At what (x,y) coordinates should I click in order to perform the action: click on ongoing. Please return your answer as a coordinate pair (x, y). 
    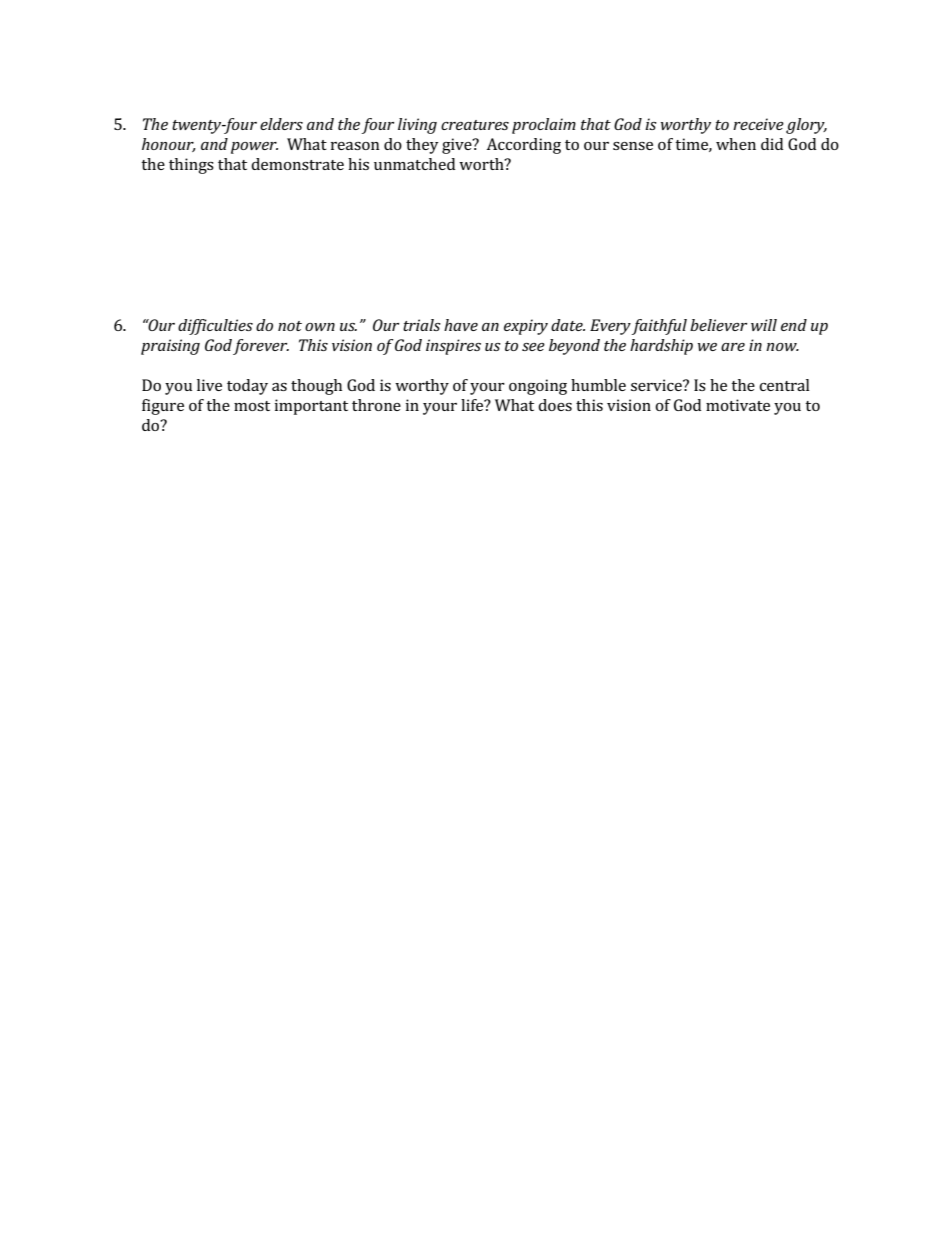
    Looking at the image, I should click on (538, 387).
